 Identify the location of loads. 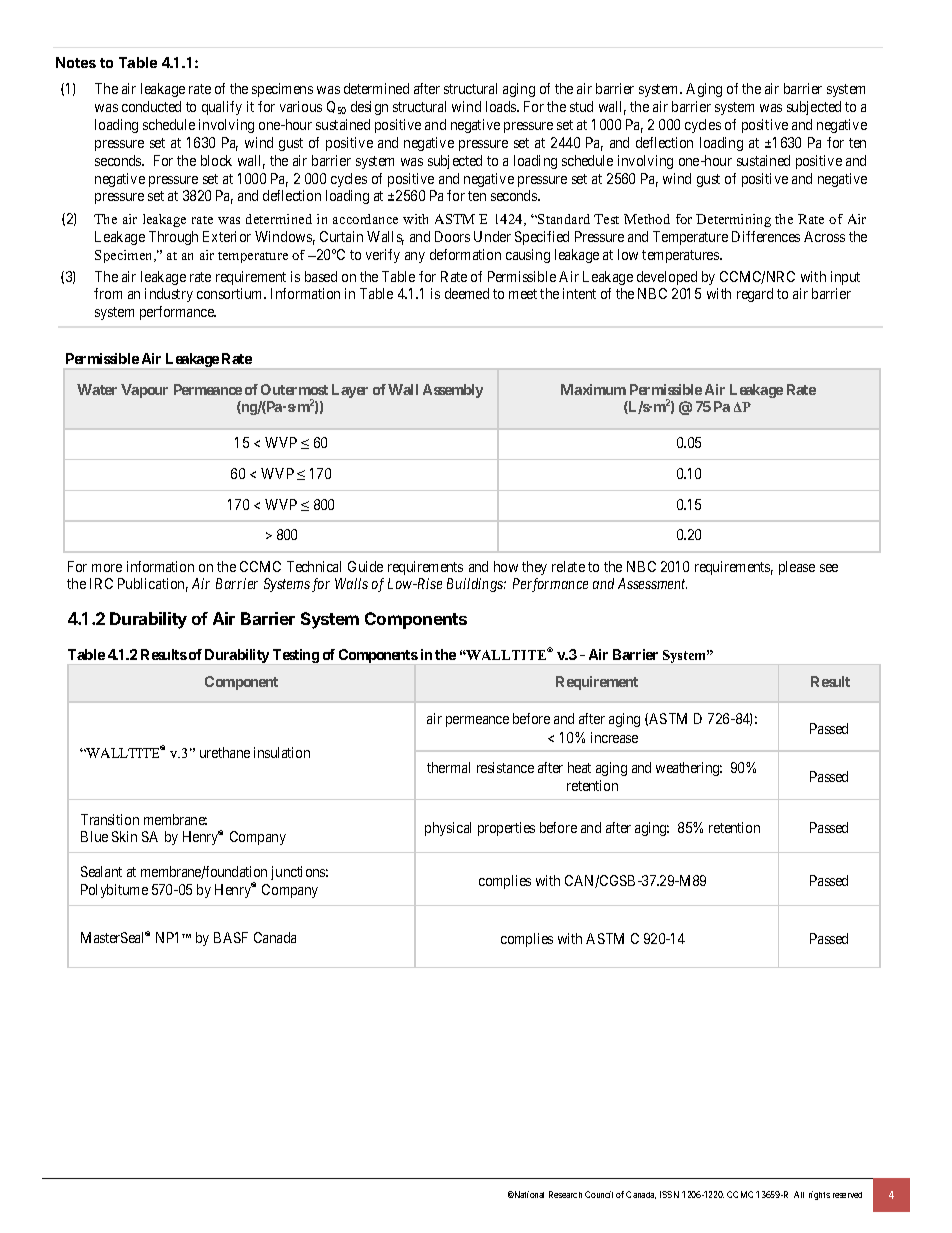
(502, 106).
